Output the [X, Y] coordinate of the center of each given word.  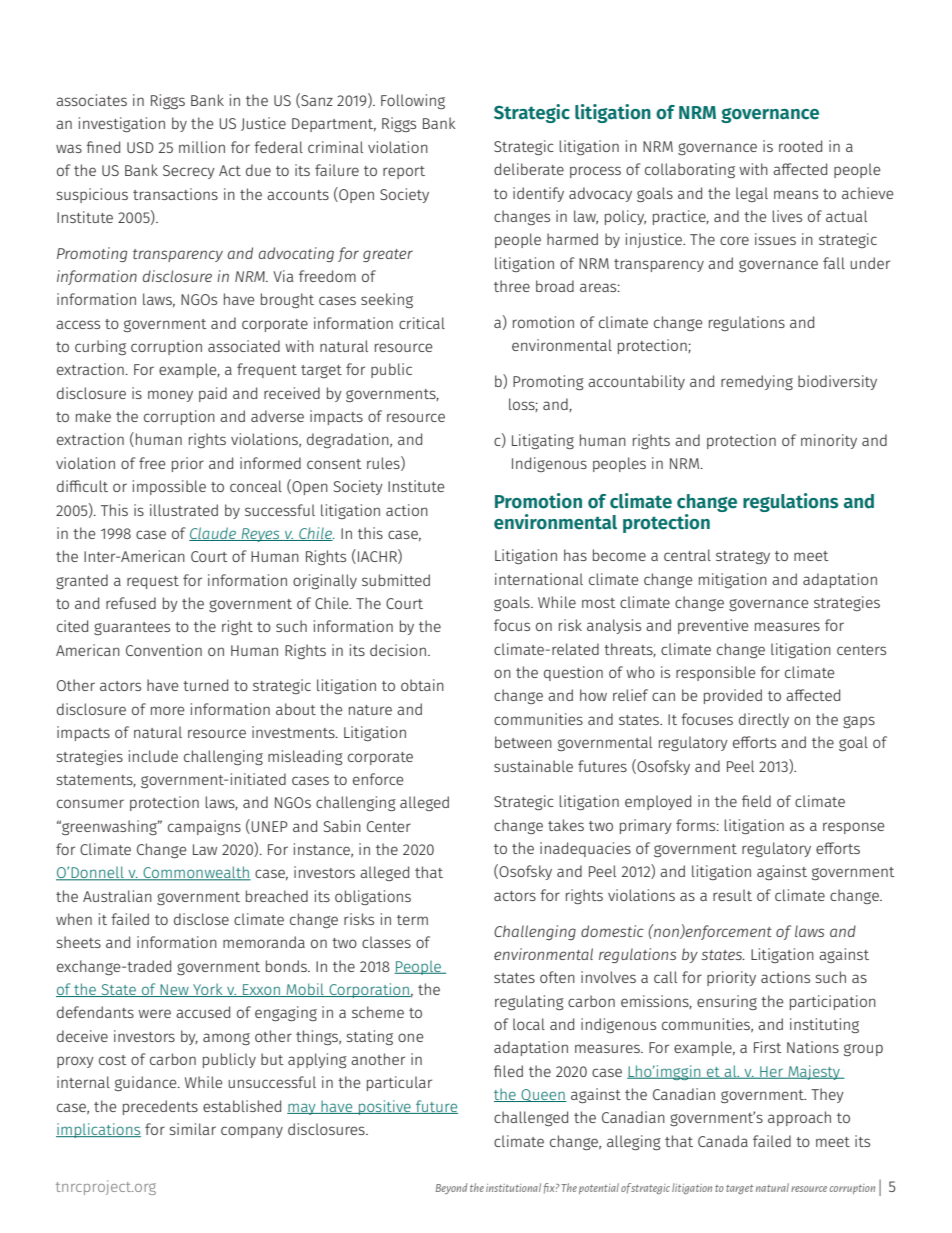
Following [413, 101]
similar [193, 1129]
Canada [723, 1141]
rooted [800, 146]
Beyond [451, 1188]
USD [140, 147]
